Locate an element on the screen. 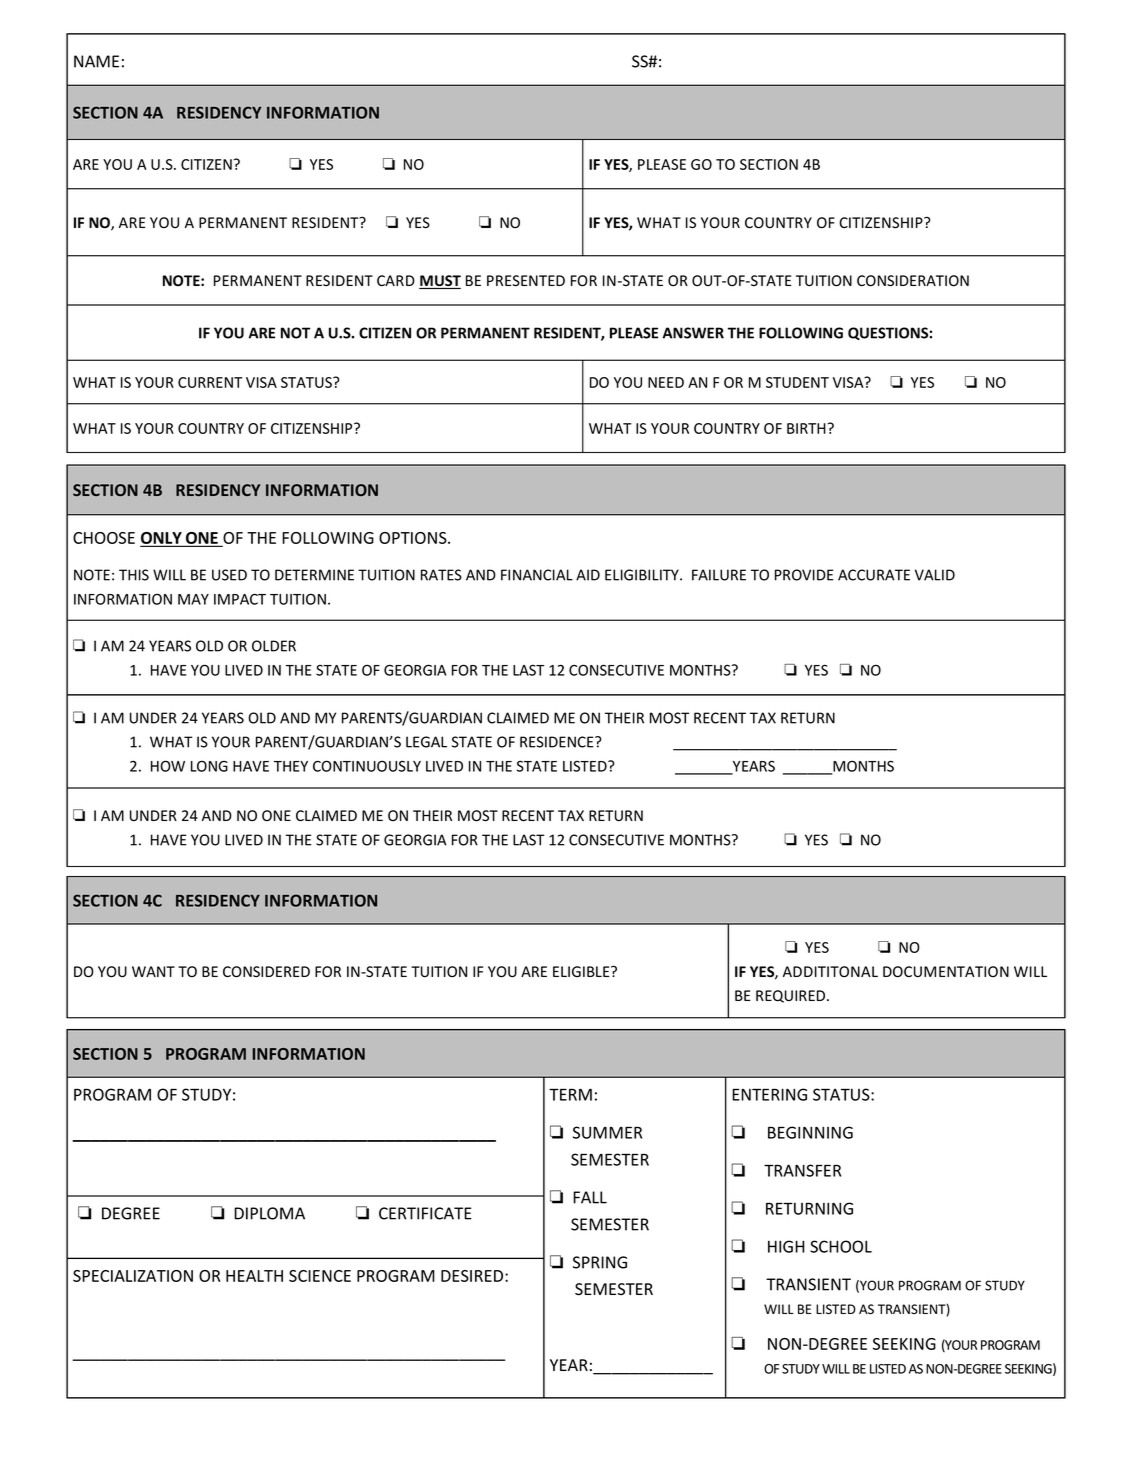  PRESENTED is located at coordinates (526, 281).
